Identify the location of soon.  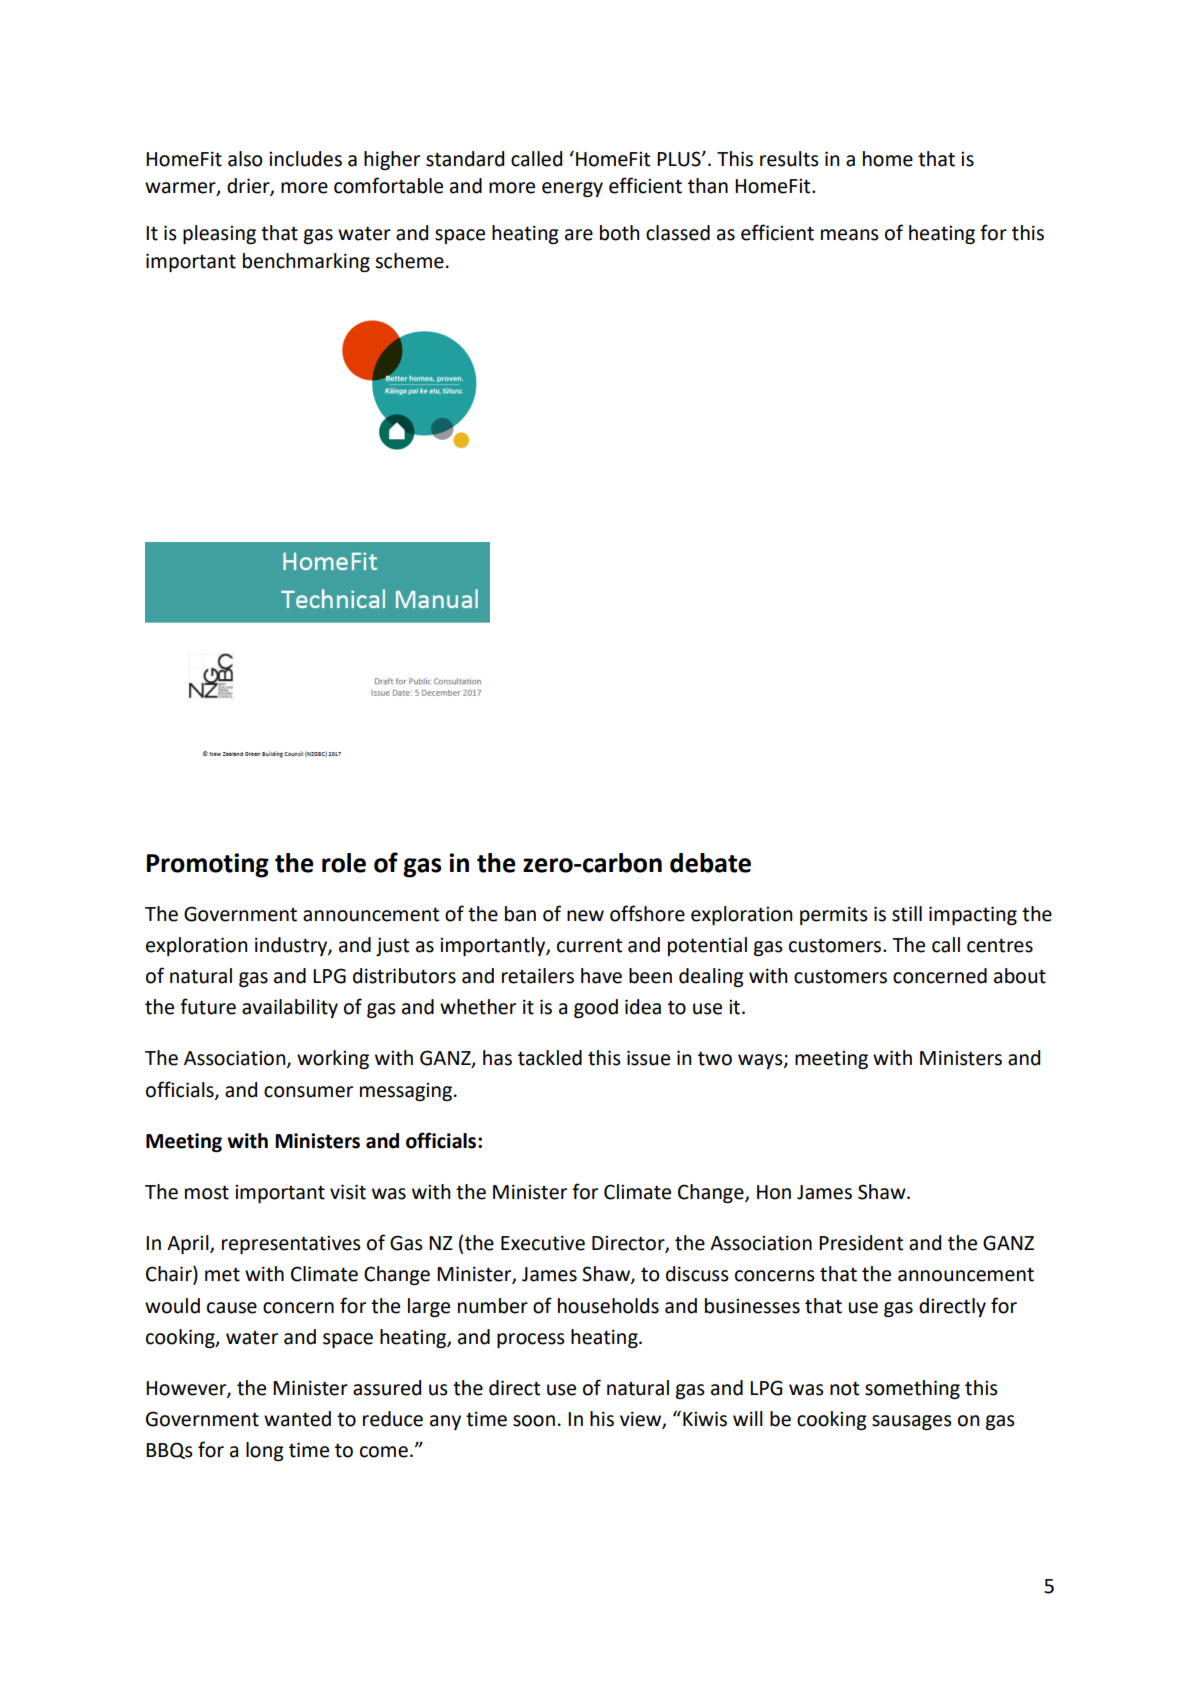
(534, 1421).
